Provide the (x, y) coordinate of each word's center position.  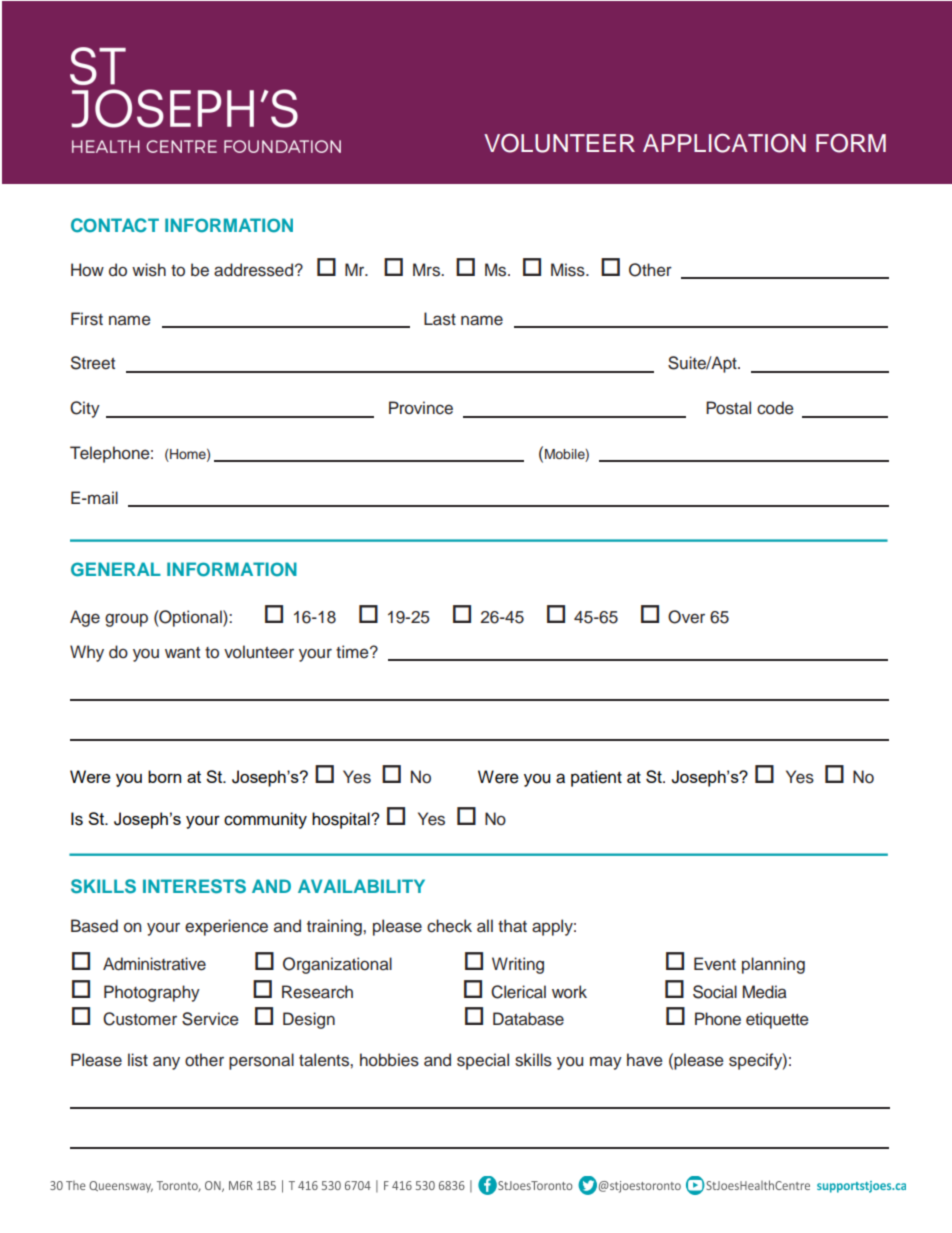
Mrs (427, 270)
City (85, 409)
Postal (728, 408)
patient (596, 778)
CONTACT (115, 225)
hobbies (389, 1060)
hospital (342, 820)
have (645, 1060)
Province (421, 408)
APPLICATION (724, 143)
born (164, 776)
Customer (140, 1019)
